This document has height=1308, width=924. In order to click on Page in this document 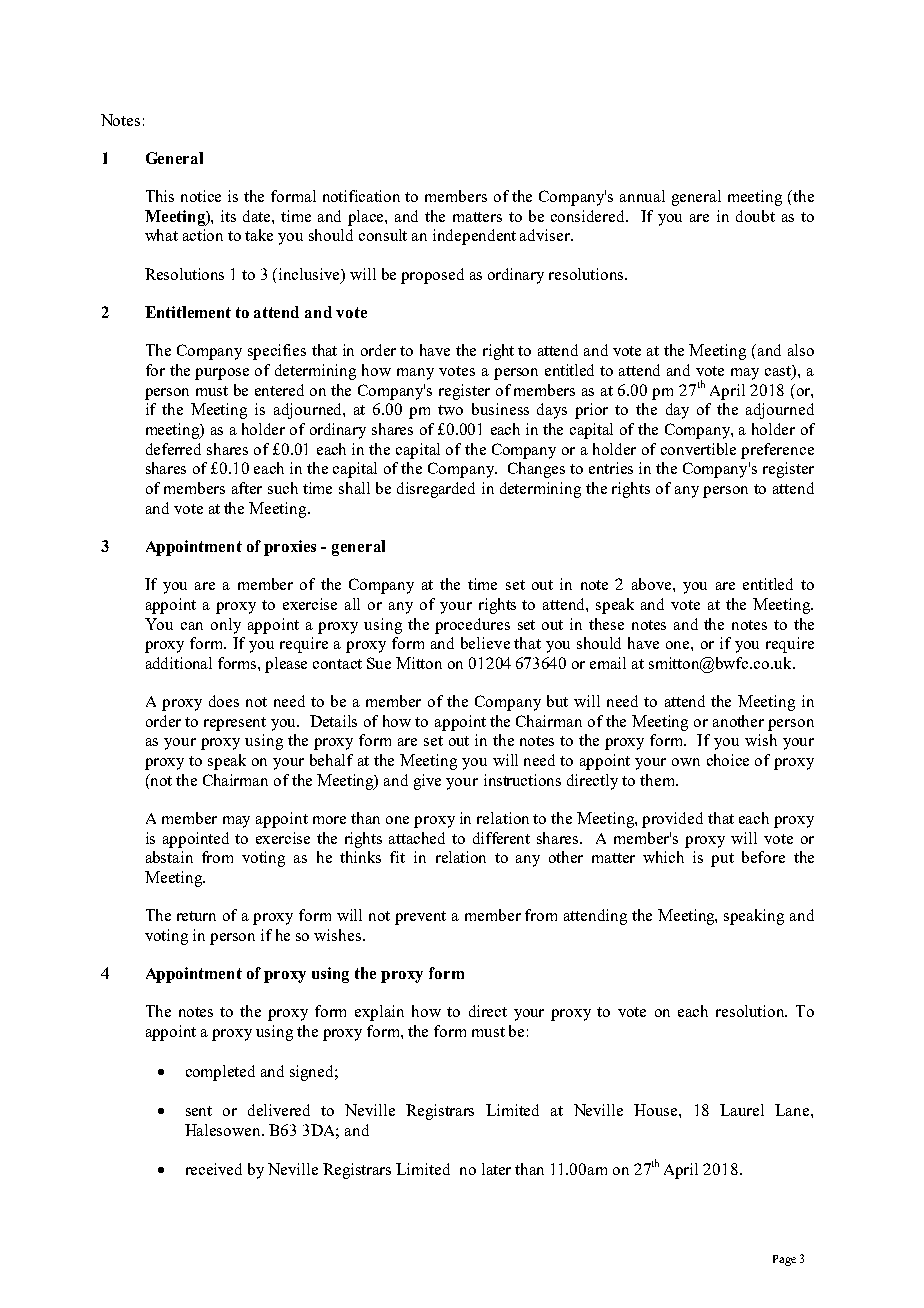, I will do `click(784, 1260)`.
